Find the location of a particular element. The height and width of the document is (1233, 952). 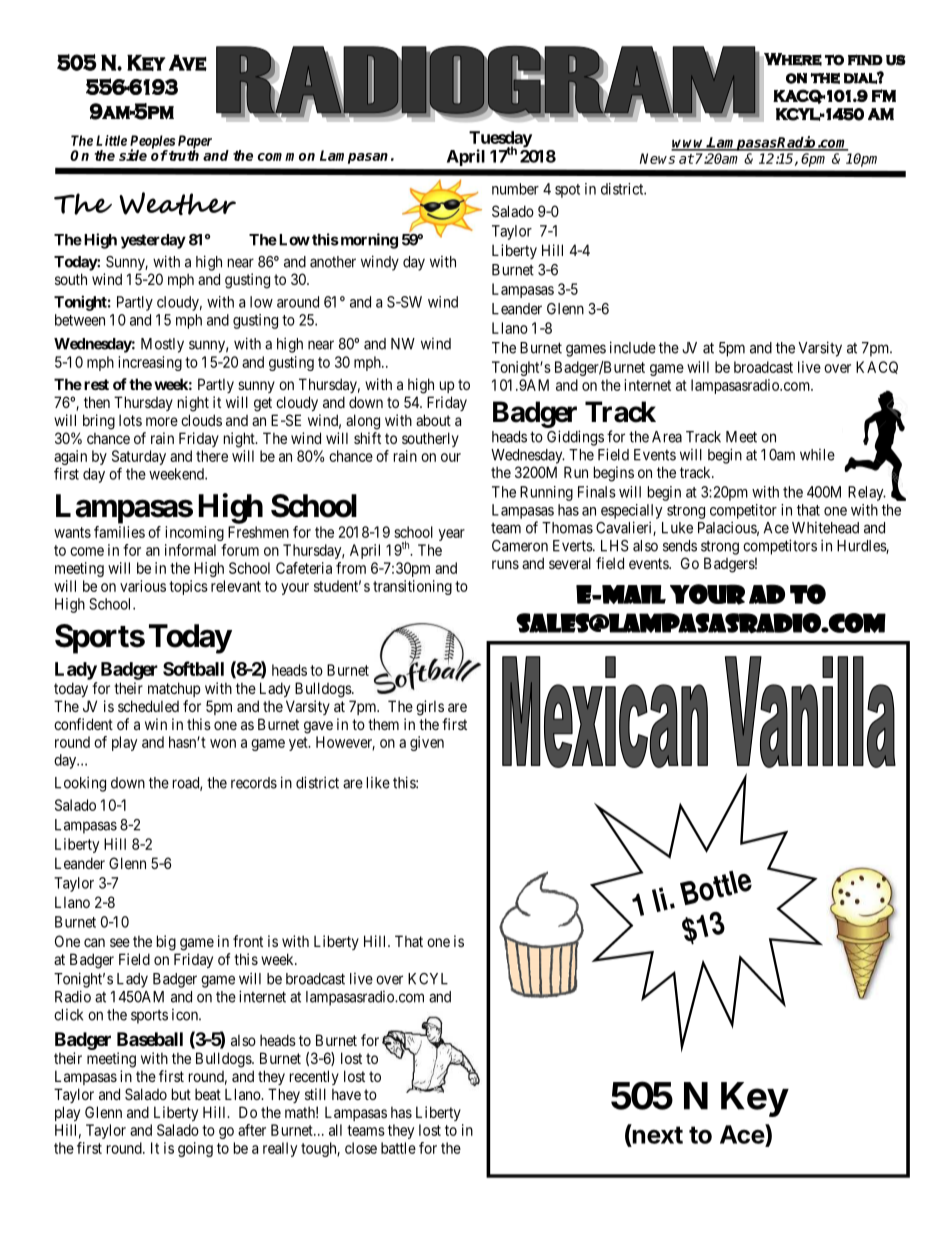

truth is located at coordinates (183, 154).
